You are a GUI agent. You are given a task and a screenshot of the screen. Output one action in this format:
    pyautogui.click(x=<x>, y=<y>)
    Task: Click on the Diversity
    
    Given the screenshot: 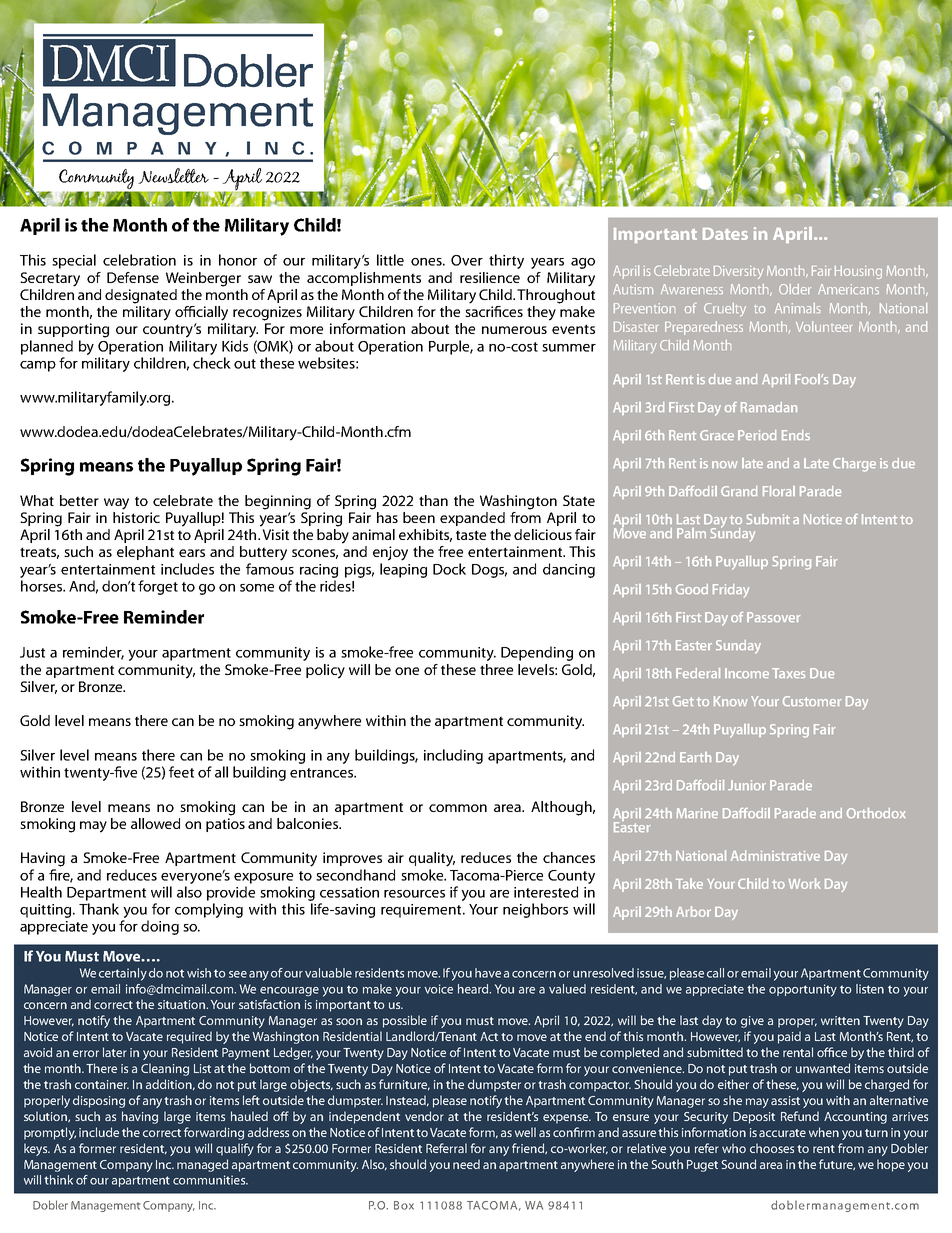 What is the action you would take?
    pyautogui.click(x=738, y=272)
